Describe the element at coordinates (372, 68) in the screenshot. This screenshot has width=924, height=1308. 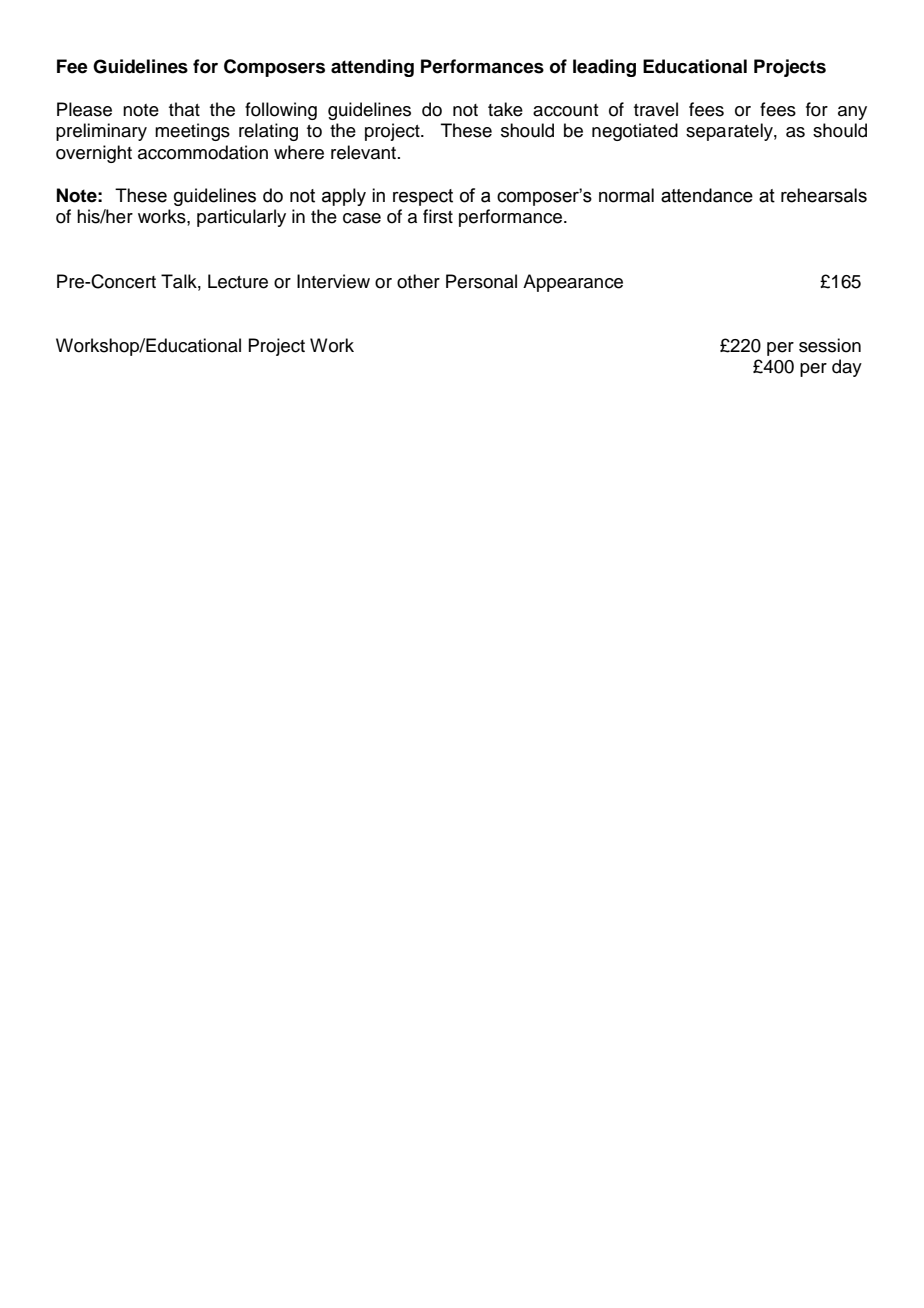
I see `attending` at that location.
